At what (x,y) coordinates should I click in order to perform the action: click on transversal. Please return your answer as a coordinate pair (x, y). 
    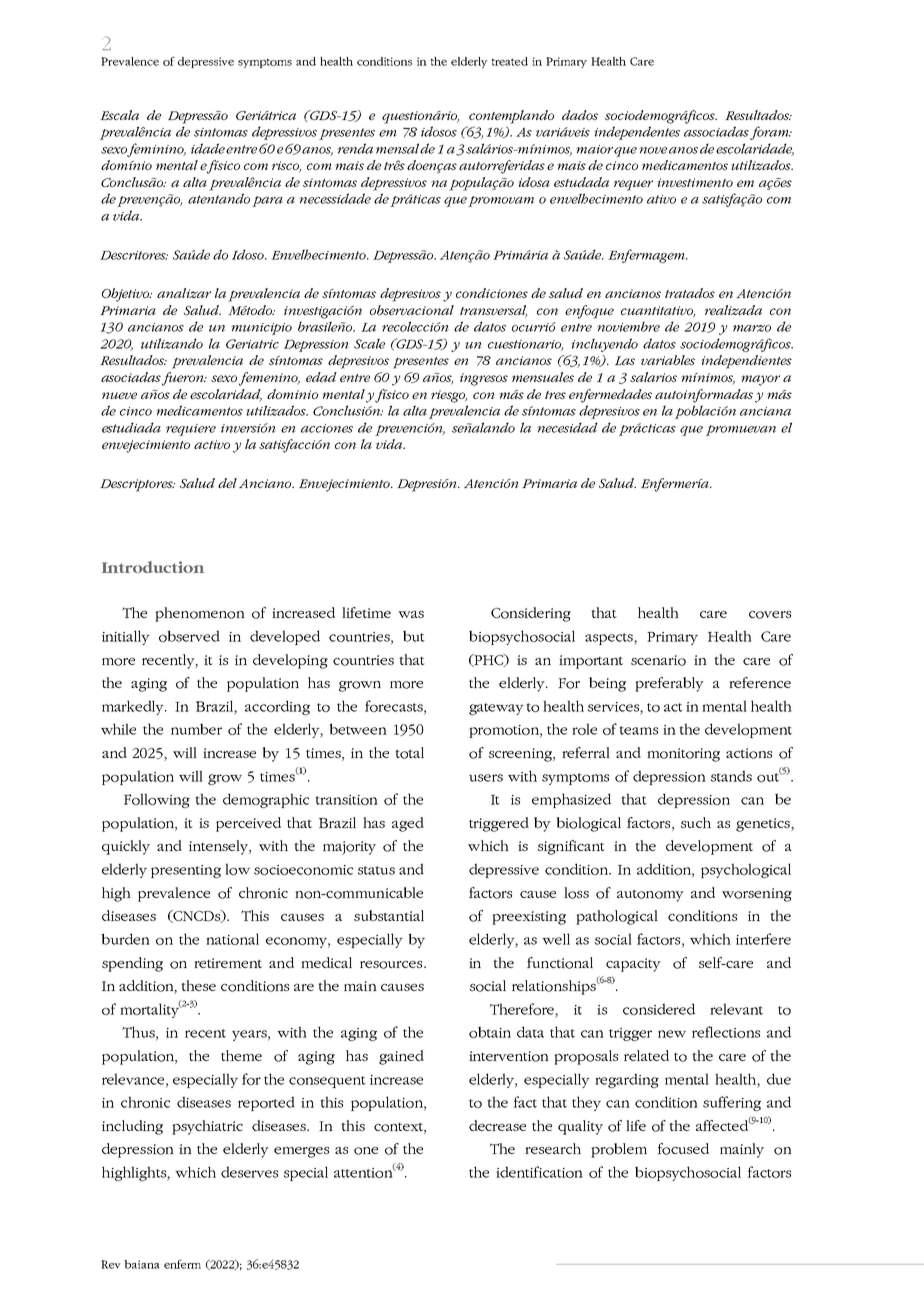
    Looking at the image, I should click on (493, 311).
